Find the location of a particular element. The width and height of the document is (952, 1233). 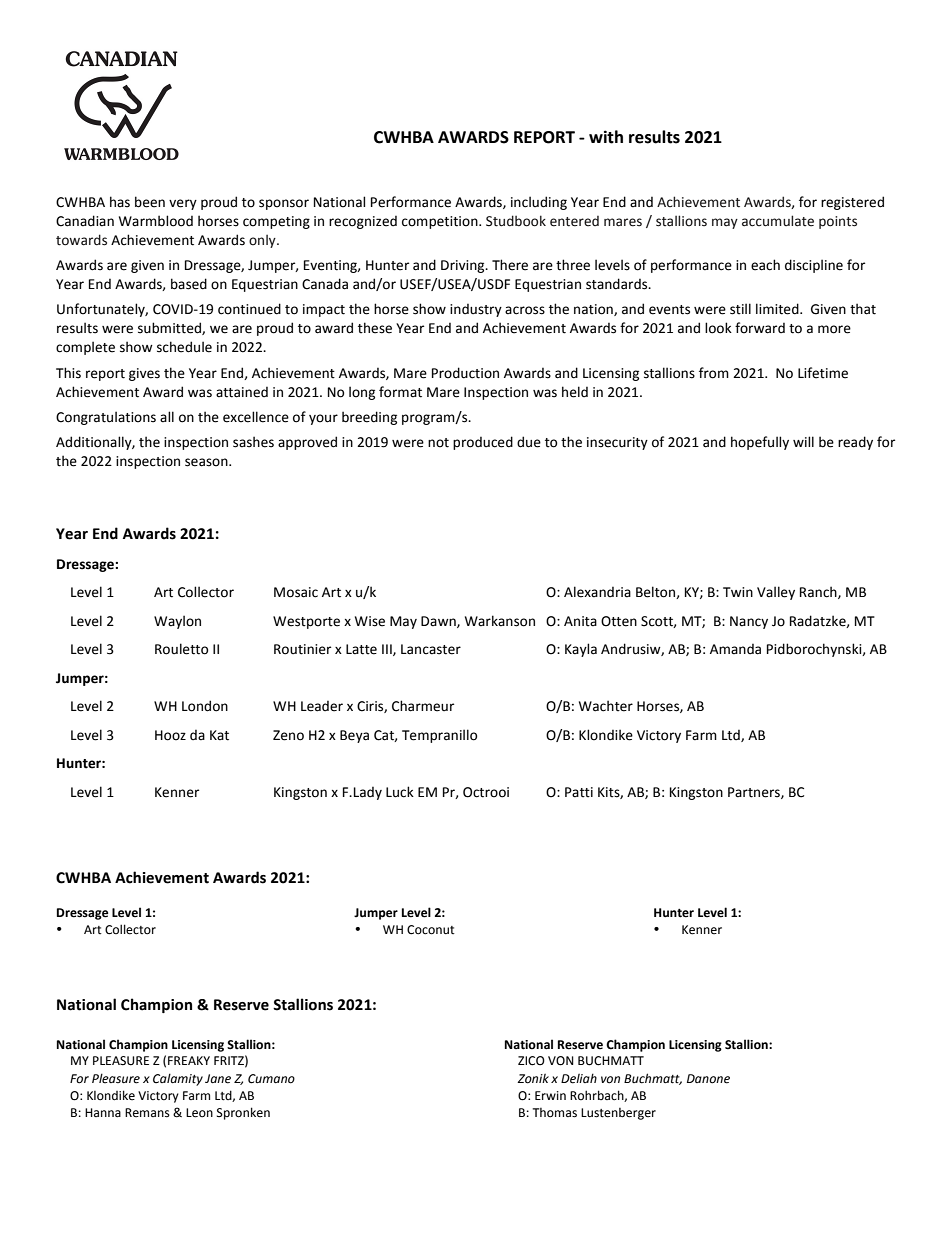

Partners is located at coordinates (755, 793).
